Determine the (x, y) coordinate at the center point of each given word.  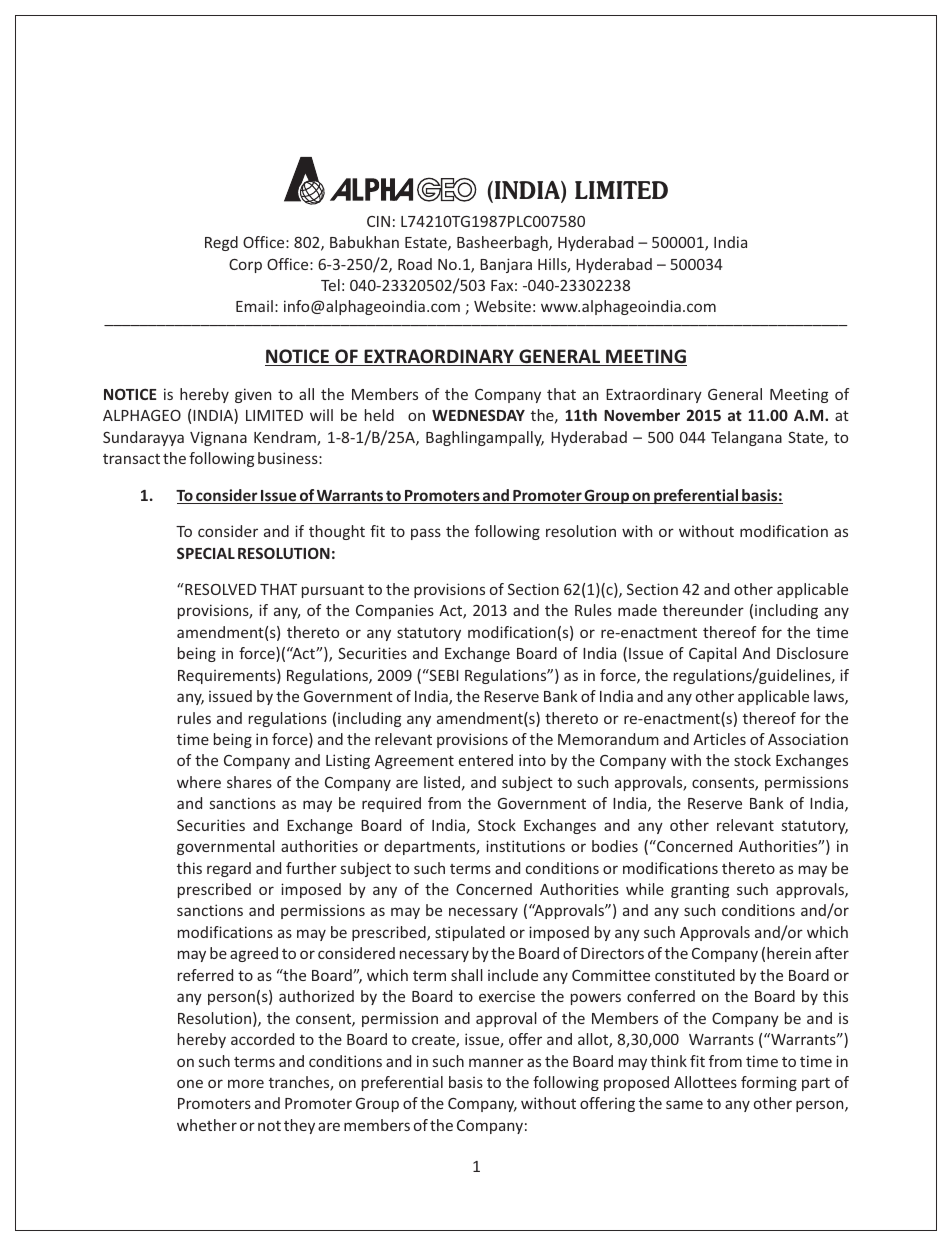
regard (229, 869)
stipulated (470, 933)
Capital (713, 654)
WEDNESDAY (478, 415)
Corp (245, 266)
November (642, 415)
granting (700, 890)
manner (496, 1062)
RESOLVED (219, 589)
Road (415, 264)
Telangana (746, 438)
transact (131, 459)
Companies (395, 611)
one (190, 1083)
